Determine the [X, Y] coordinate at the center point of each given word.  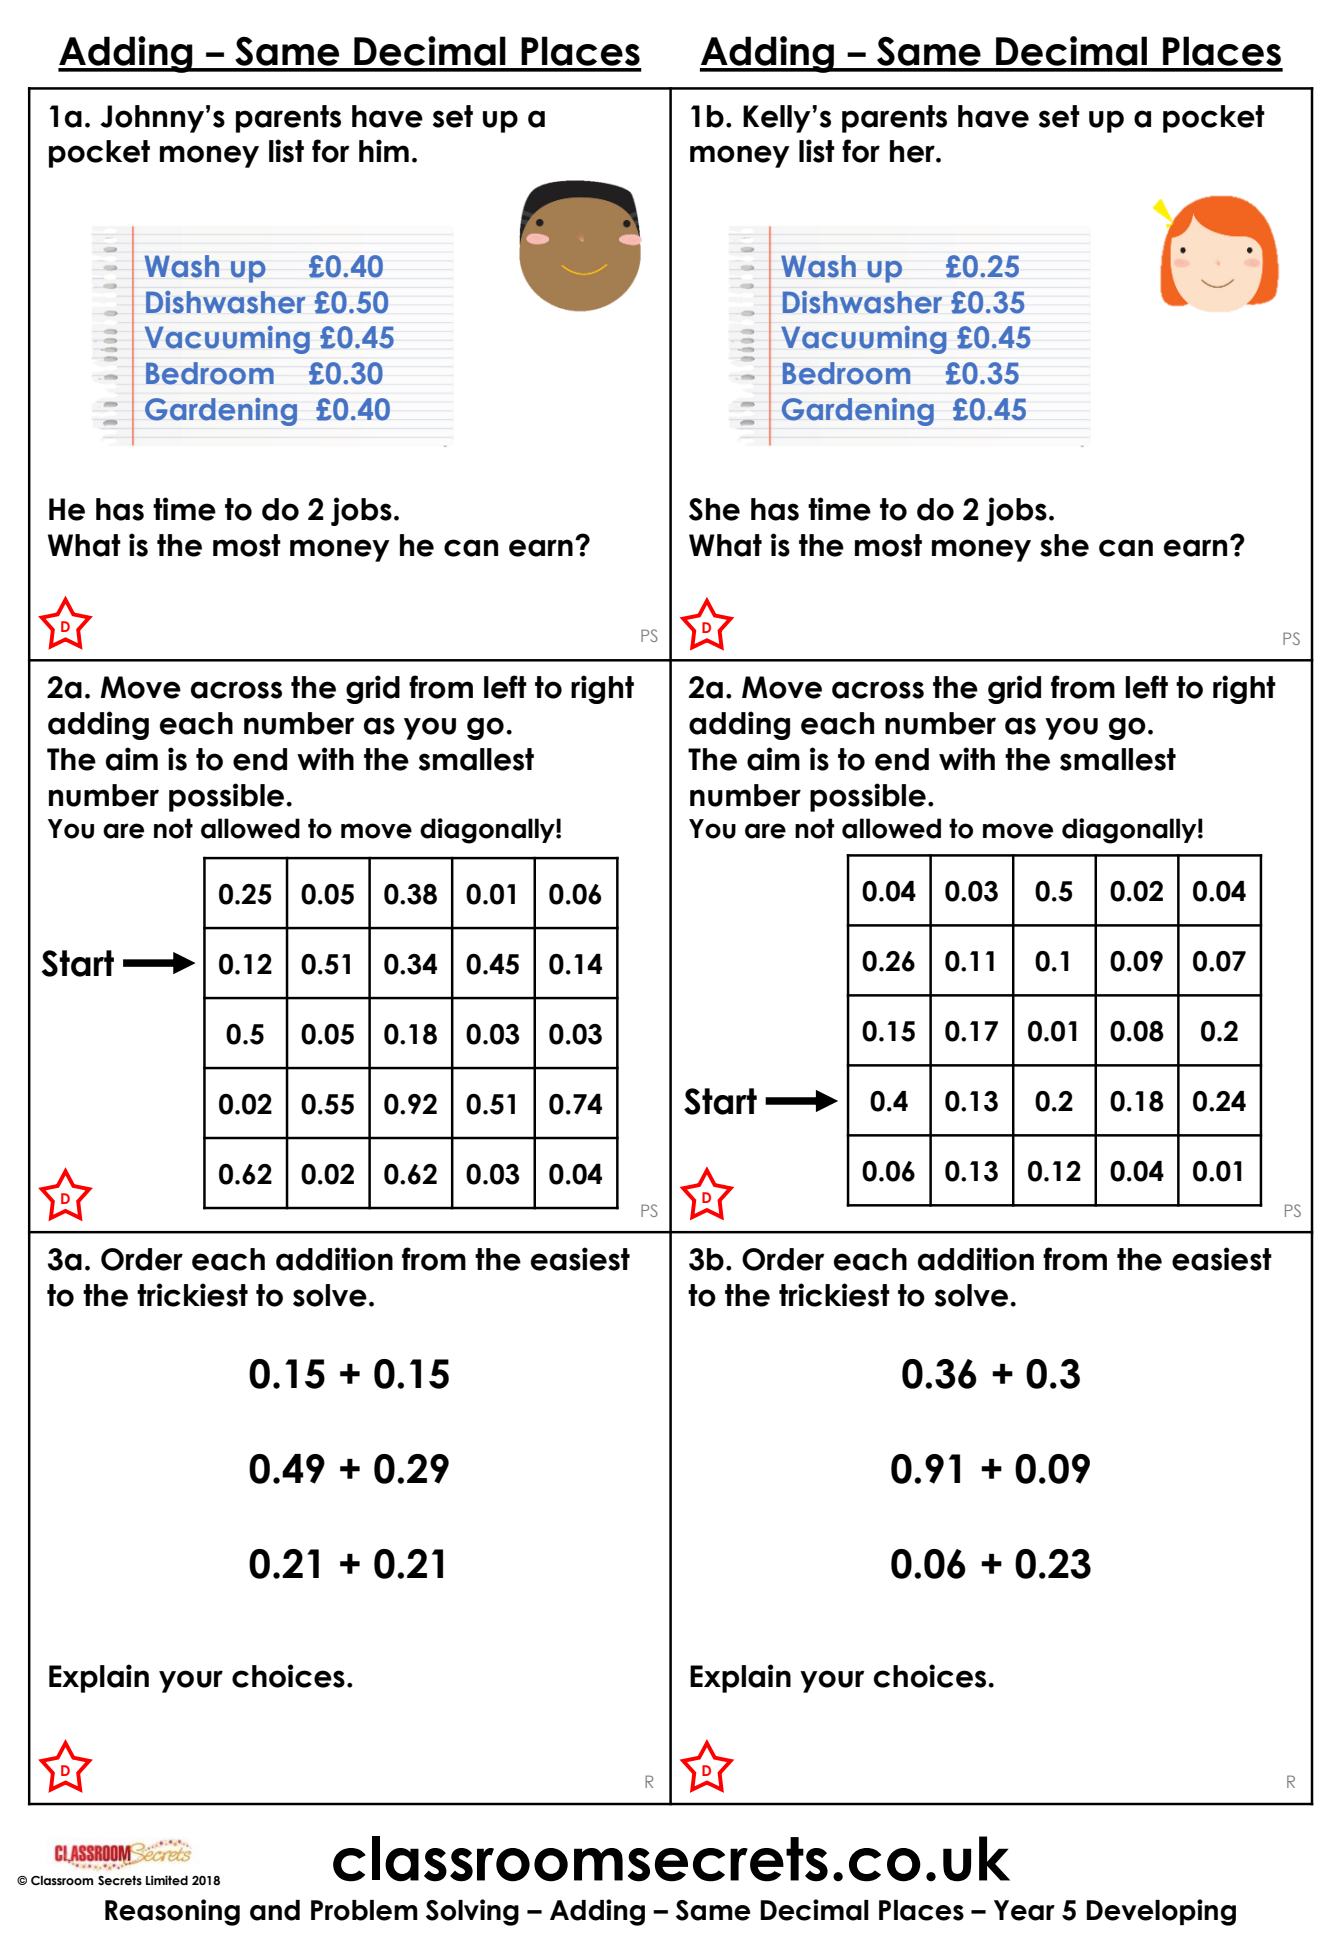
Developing [1161, 1912]
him [384, 150]
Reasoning [172, 1912]
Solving [472, 1912]
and [275, 1910]
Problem [364, 1910]
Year [1024, 1910]
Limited [167, 1880]
